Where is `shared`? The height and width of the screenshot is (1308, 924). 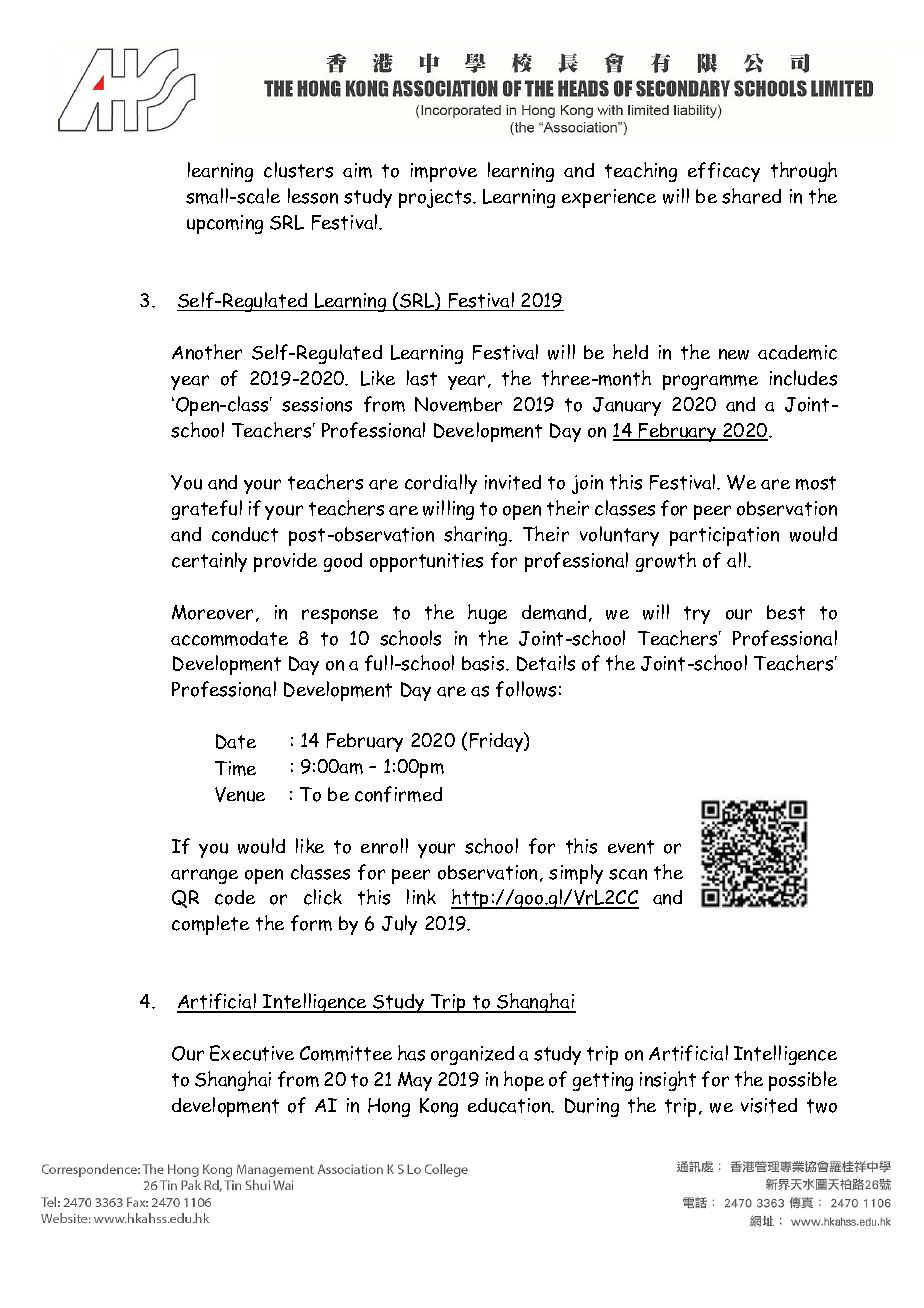 shared is located at coordinates (751, 196).
